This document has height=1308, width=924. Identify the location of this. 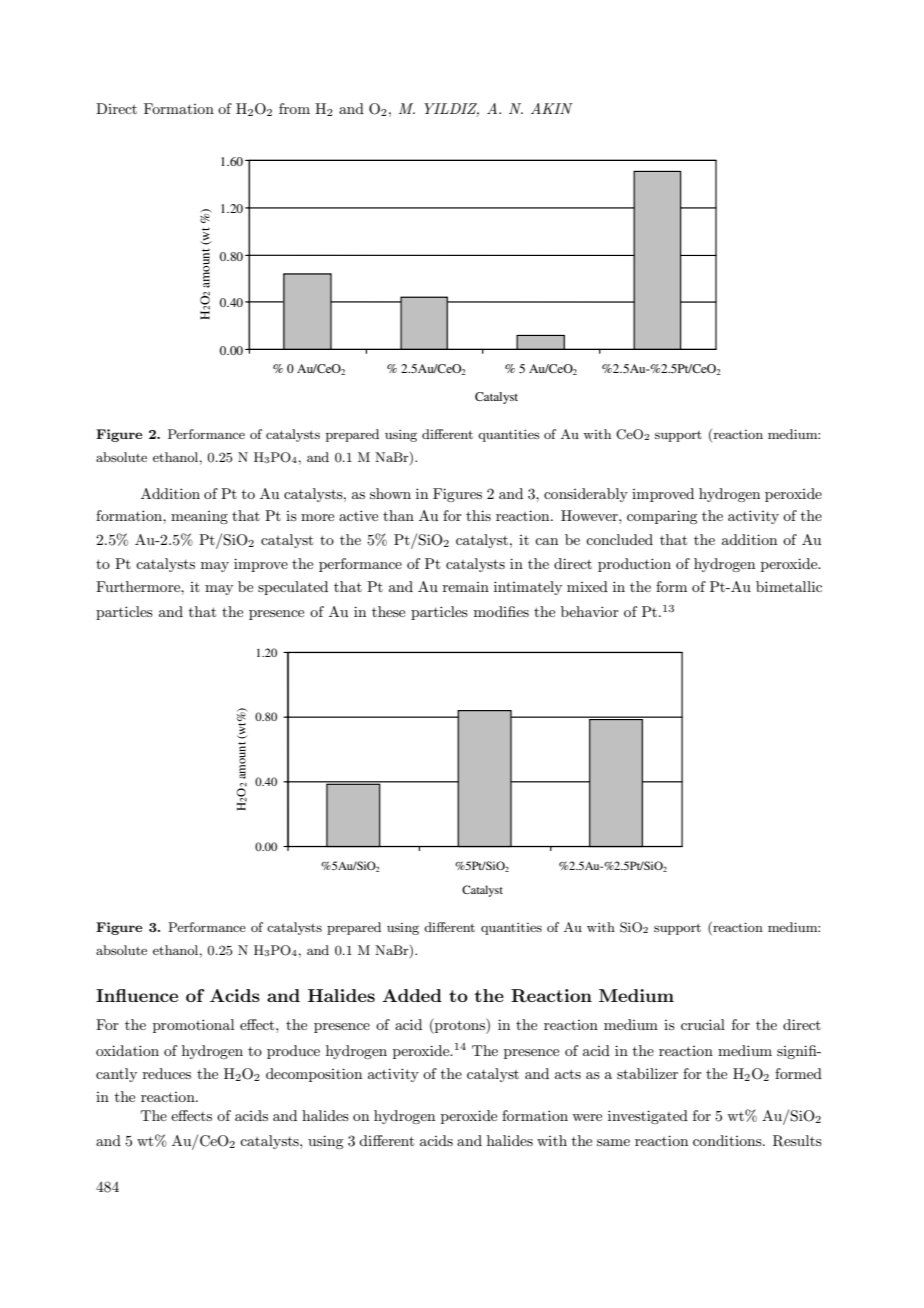
(478, 515).
